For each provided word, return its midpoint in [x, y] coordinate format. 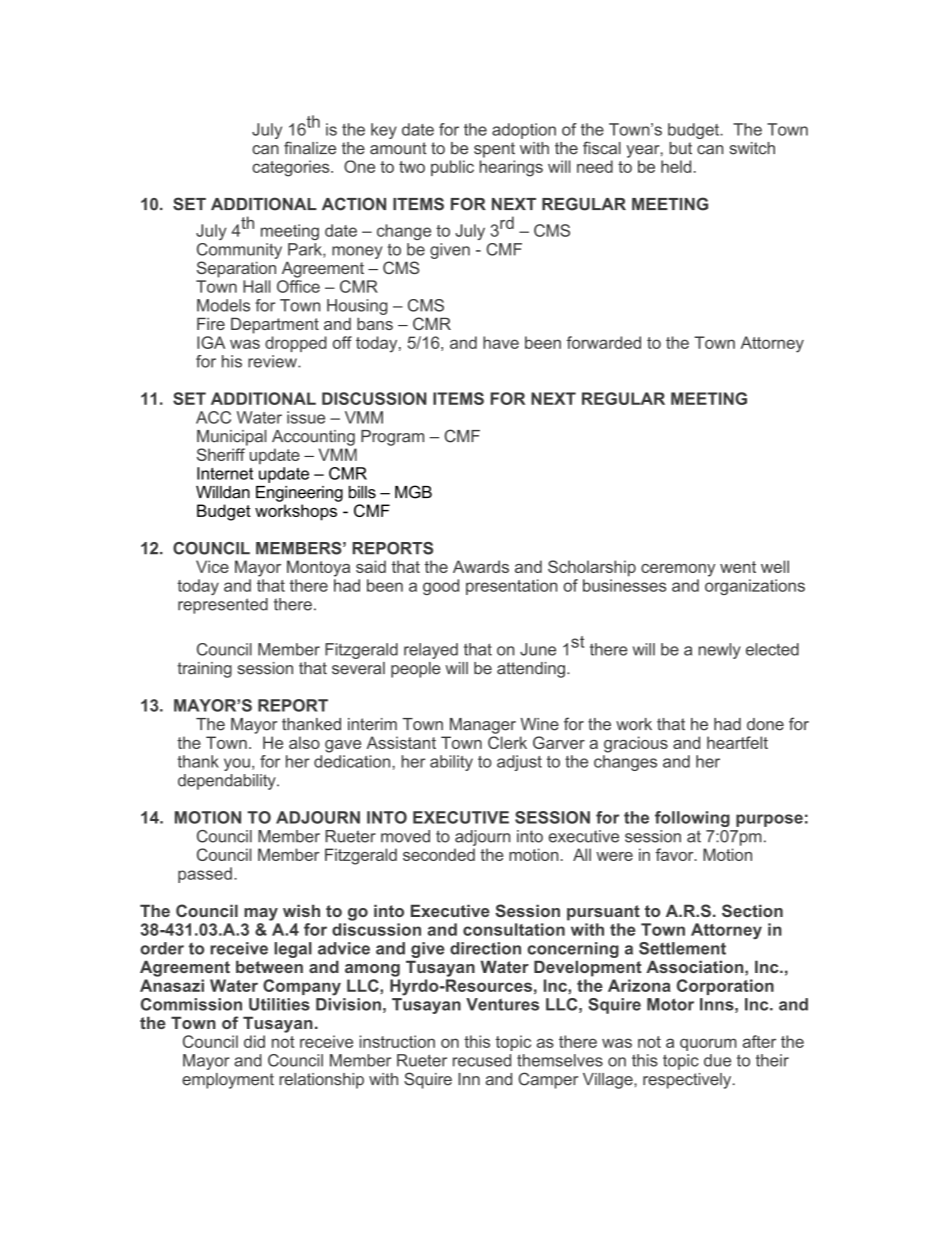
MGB [413, 492]
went [738, 567]
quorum [708, 1044]
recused [482, 1060]
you [237, 764]
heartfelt [737, 742]
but [680, 148]
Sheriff [221, 454]
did [254, 1041]
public [452, 168]
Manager [483, 726]
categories [292, 168]
